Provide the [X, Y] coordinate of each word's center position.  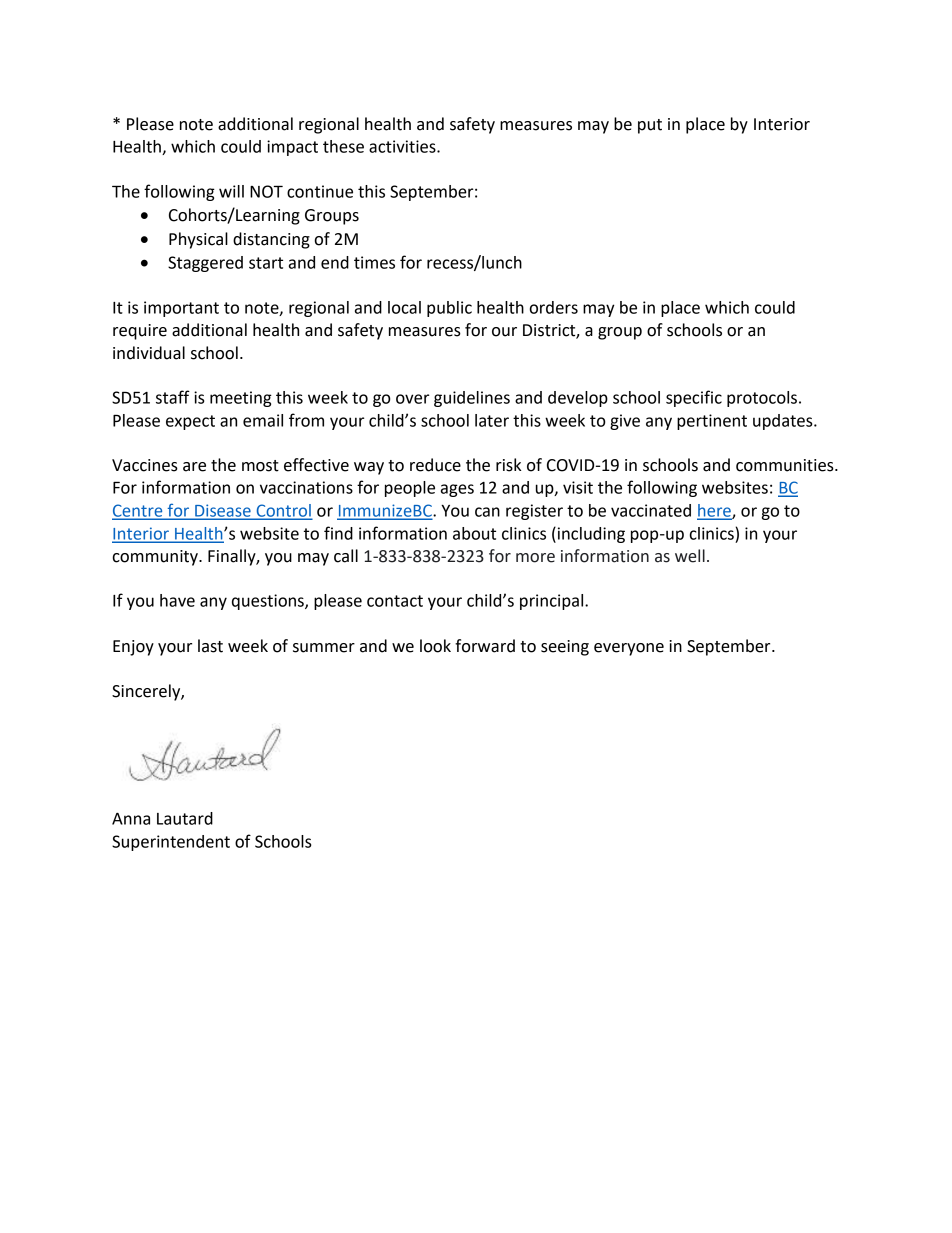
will [231, 191]
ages [457, 490]
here [715, 511]
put [650, 126]
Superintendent [171, 843]
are [194, 467]
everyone [629, 649]
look [435, 646]
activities [403, 146]
